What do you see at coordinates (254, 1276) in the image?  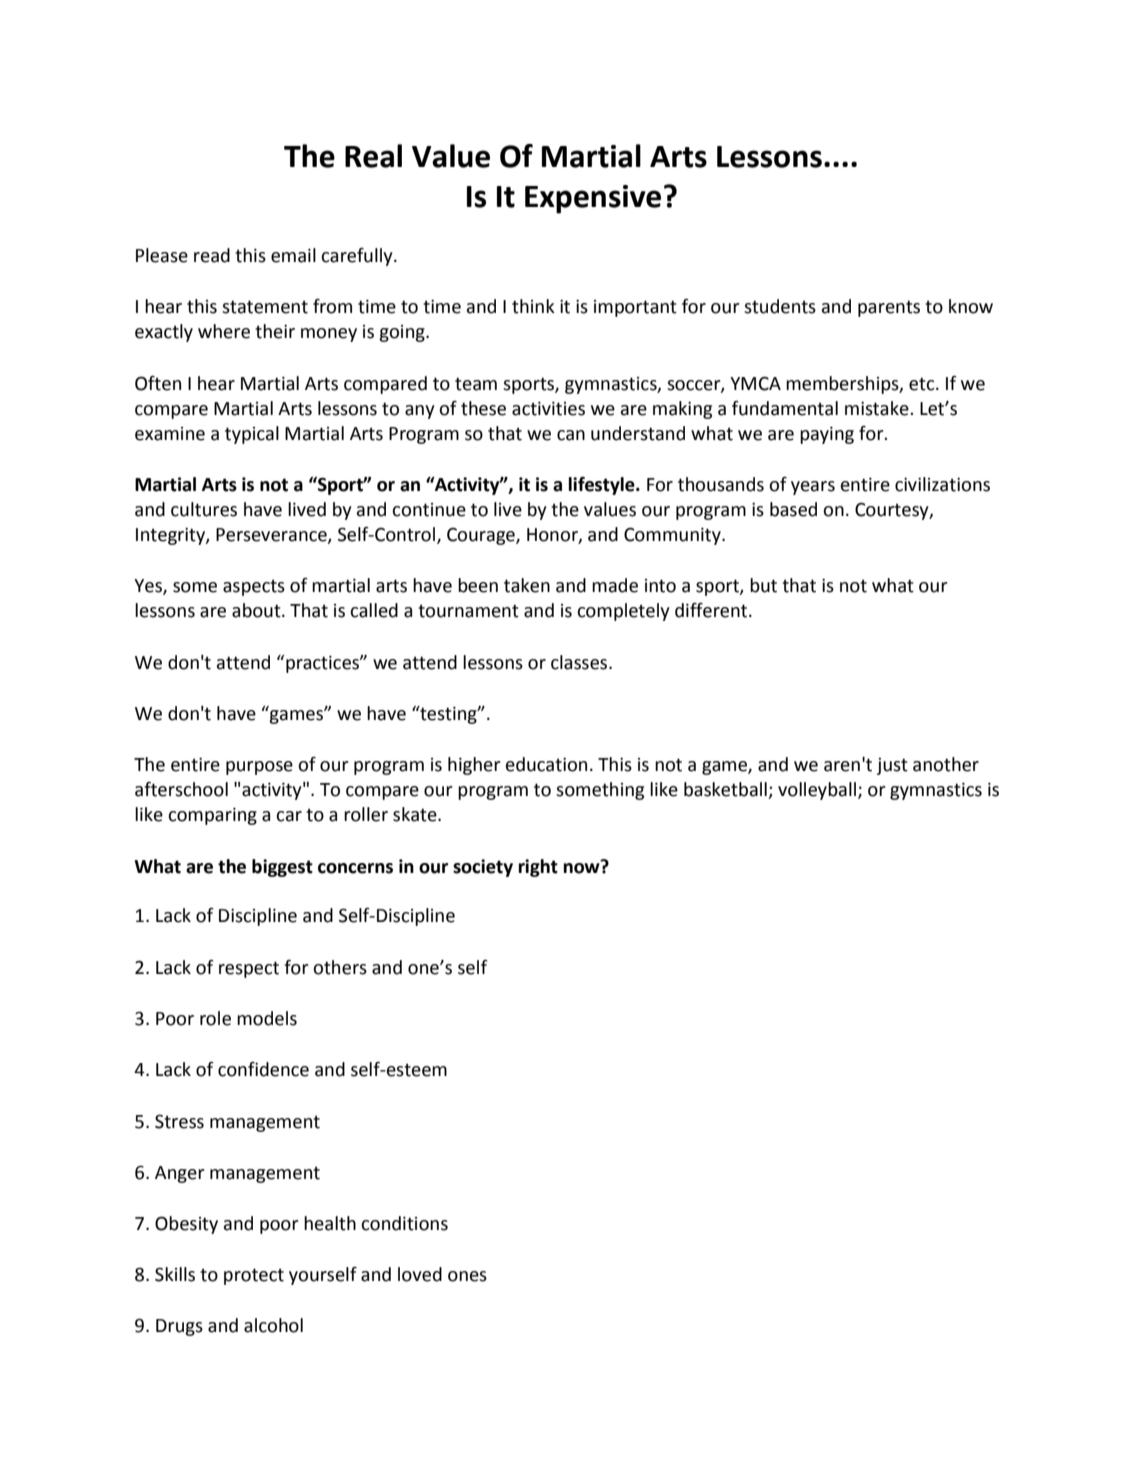 I see `protect` at bounding box center [254, 1276].
